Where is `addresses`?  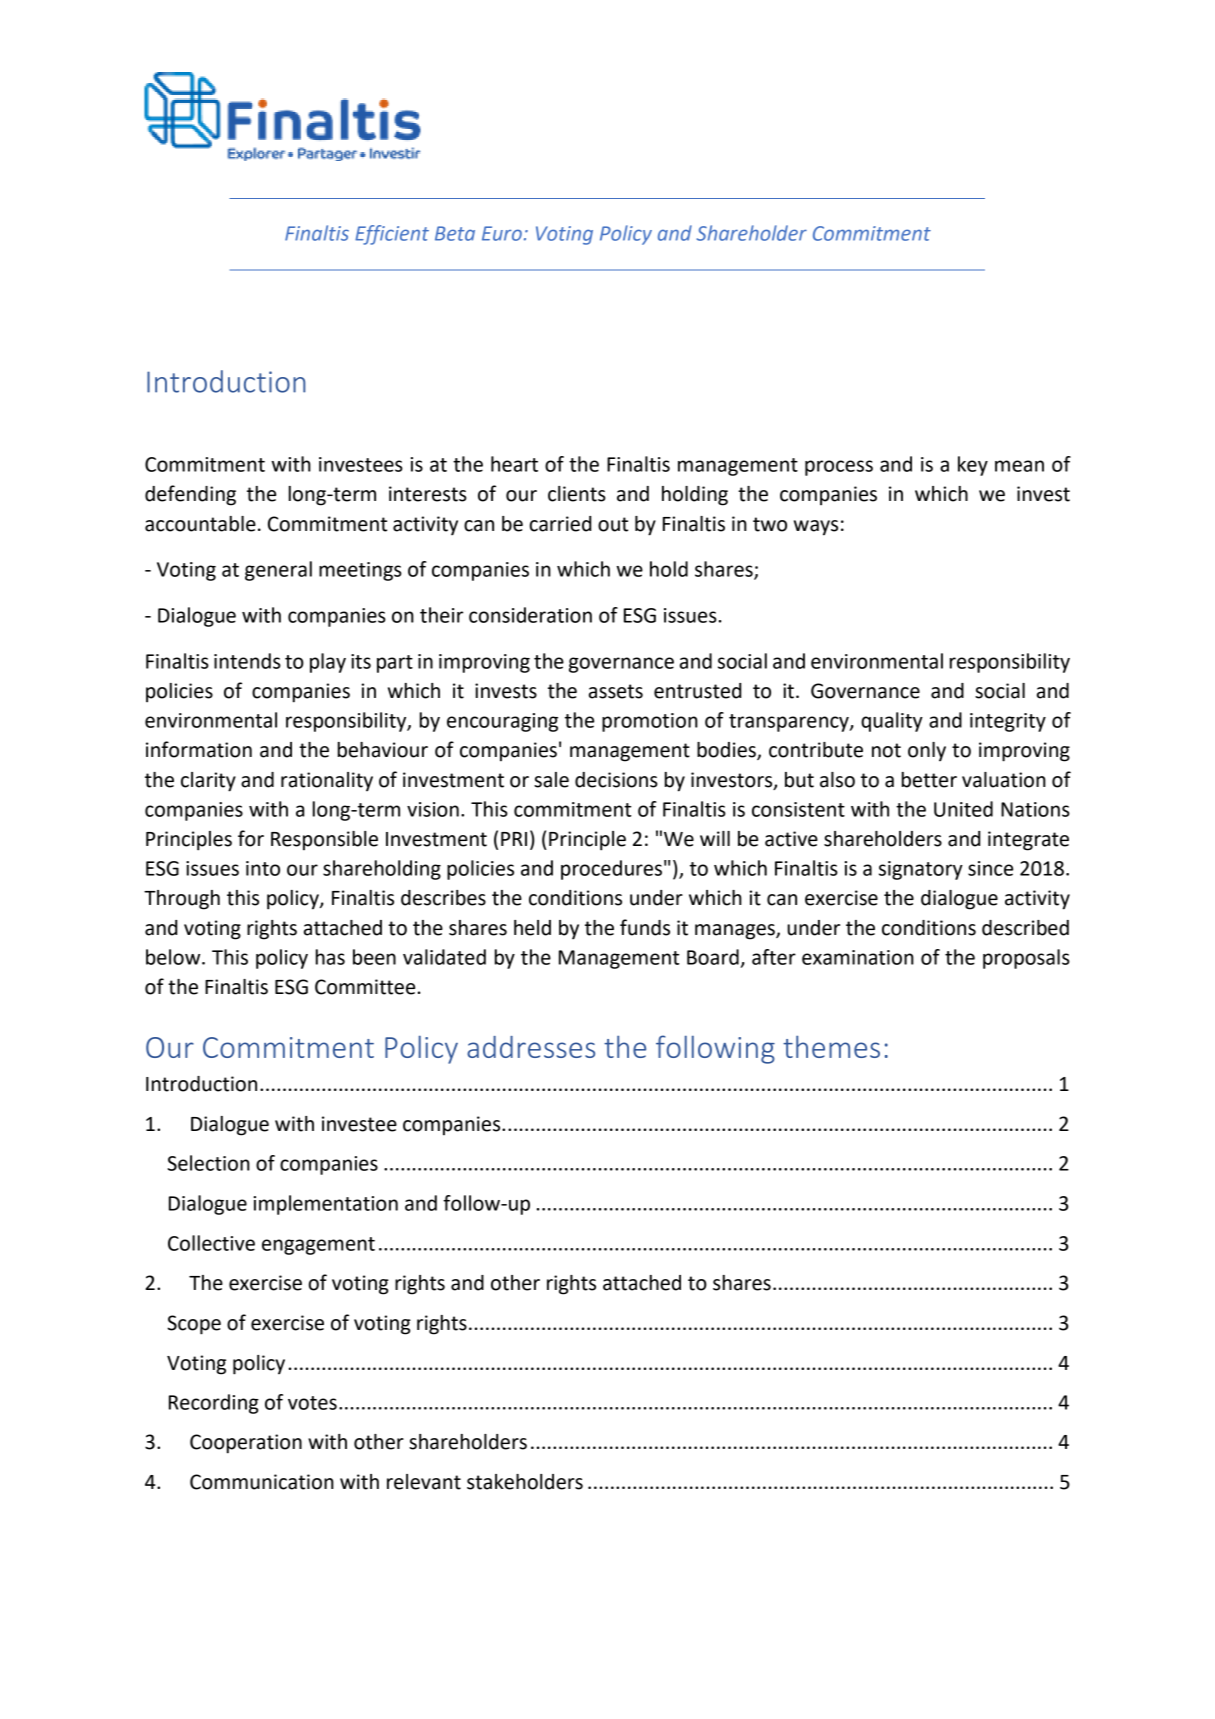 addresses is located at coordinates (531, 1047).
